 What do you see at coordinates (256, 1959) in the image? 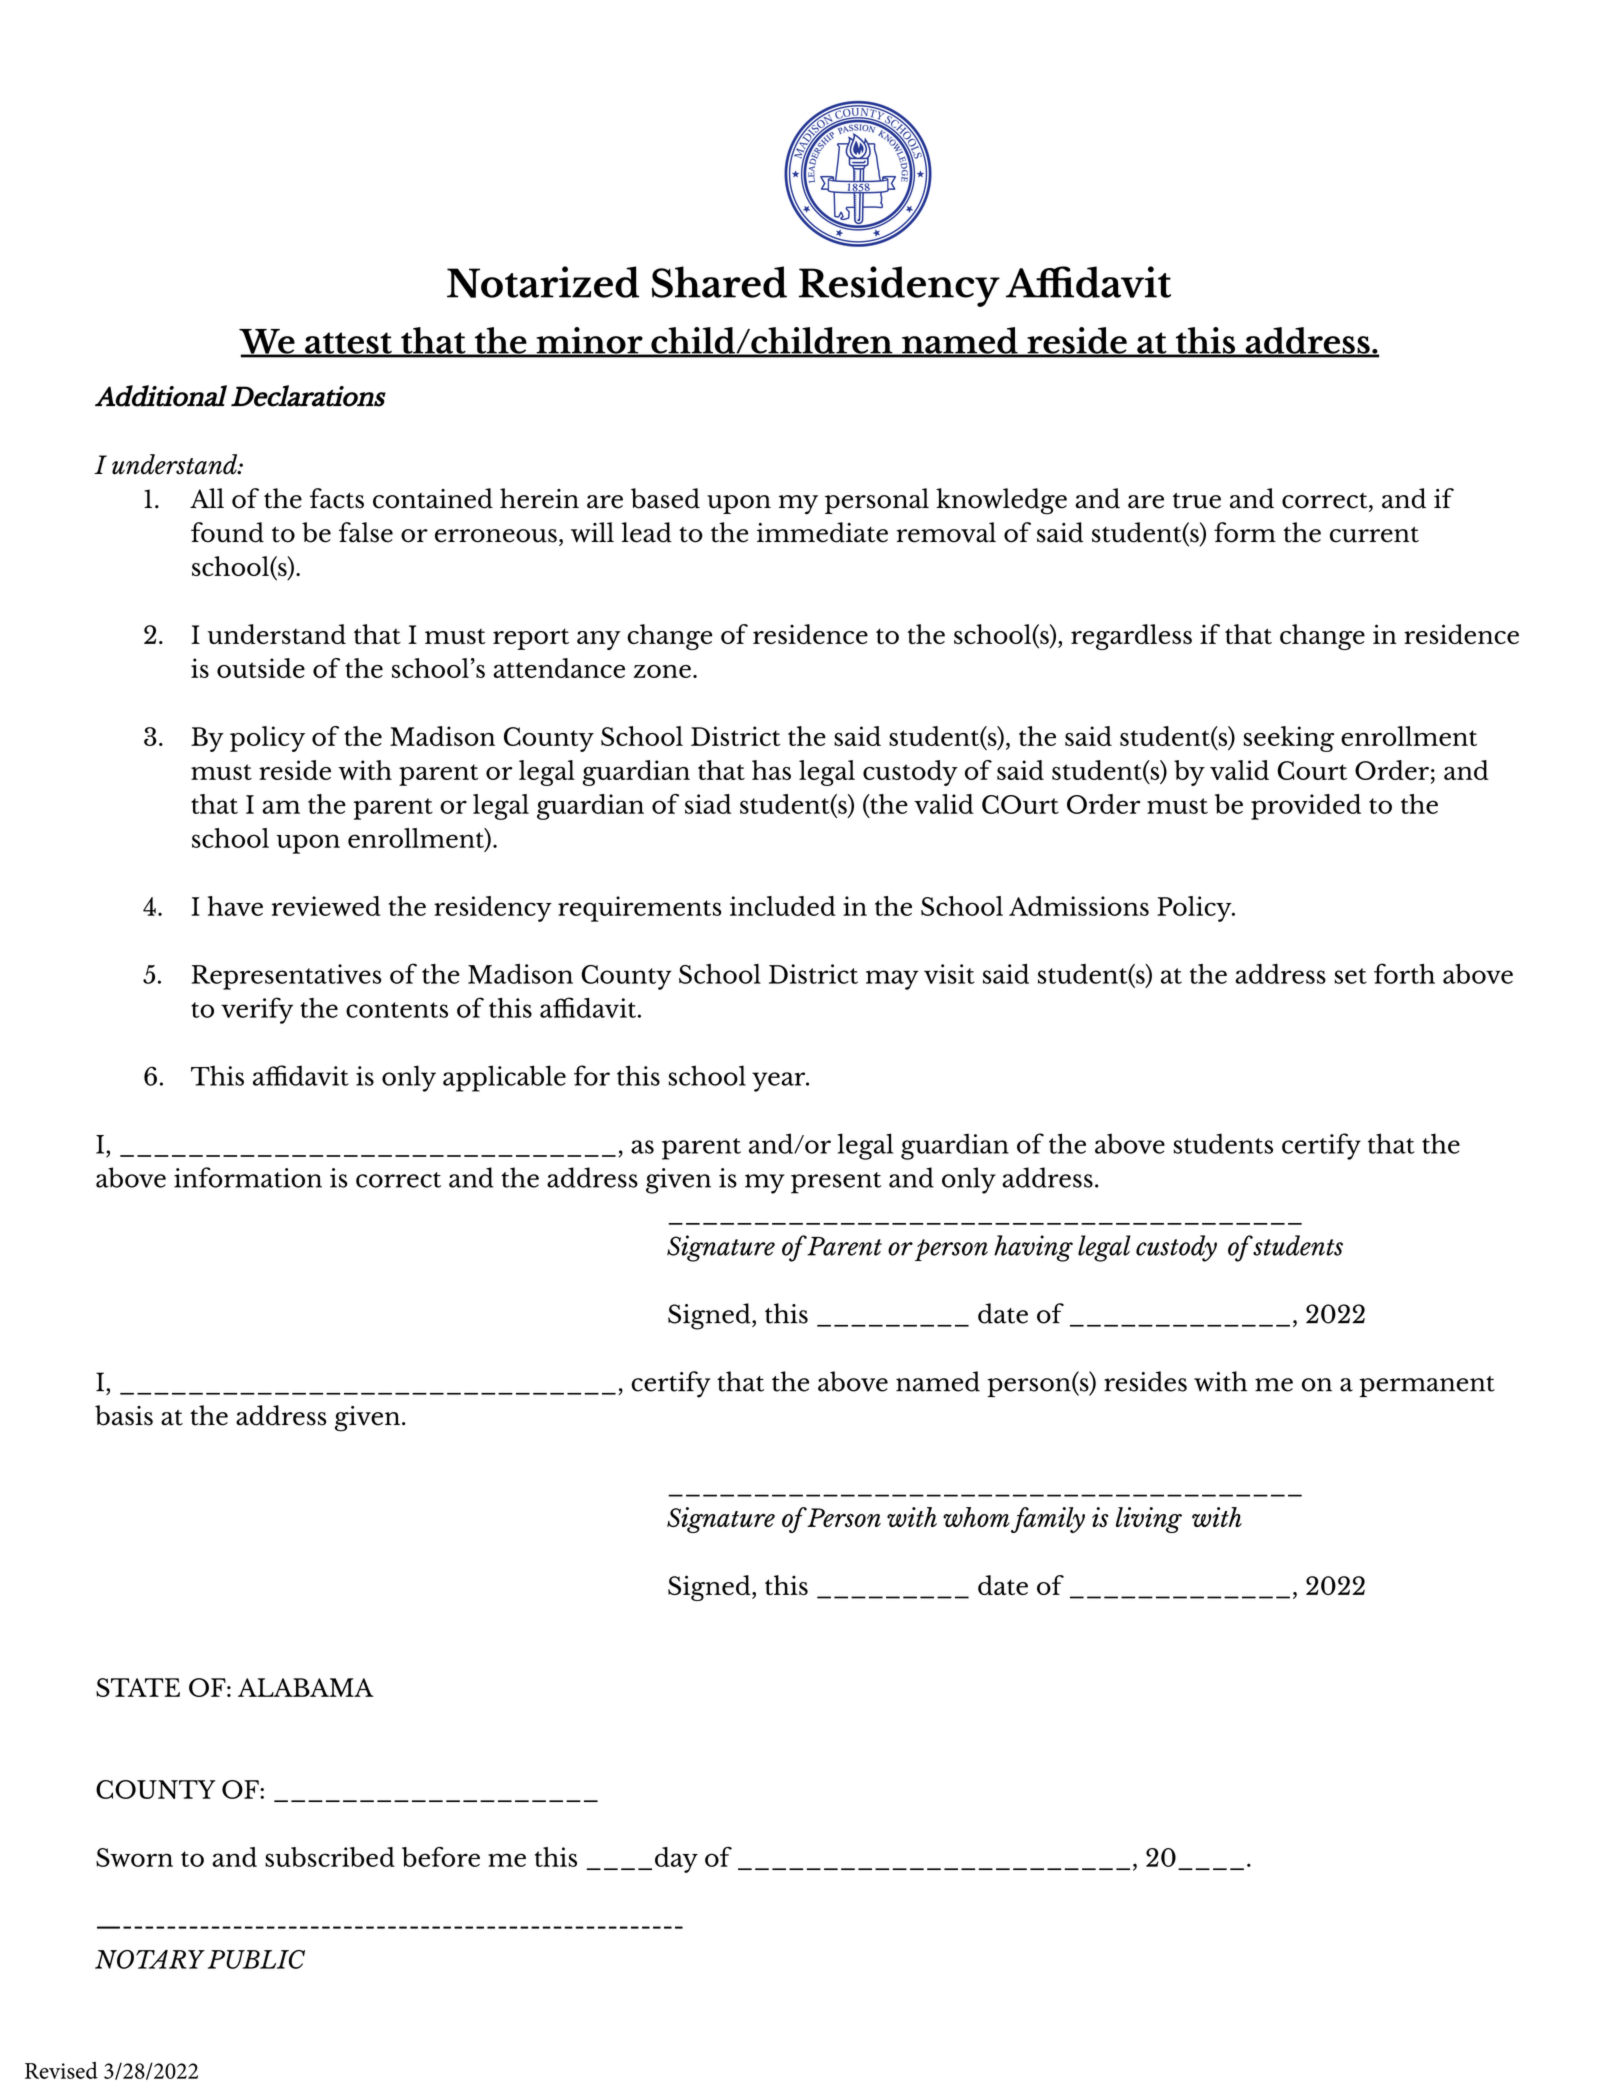
I see `PUBLIC` at bounding box center [256, 1959].
